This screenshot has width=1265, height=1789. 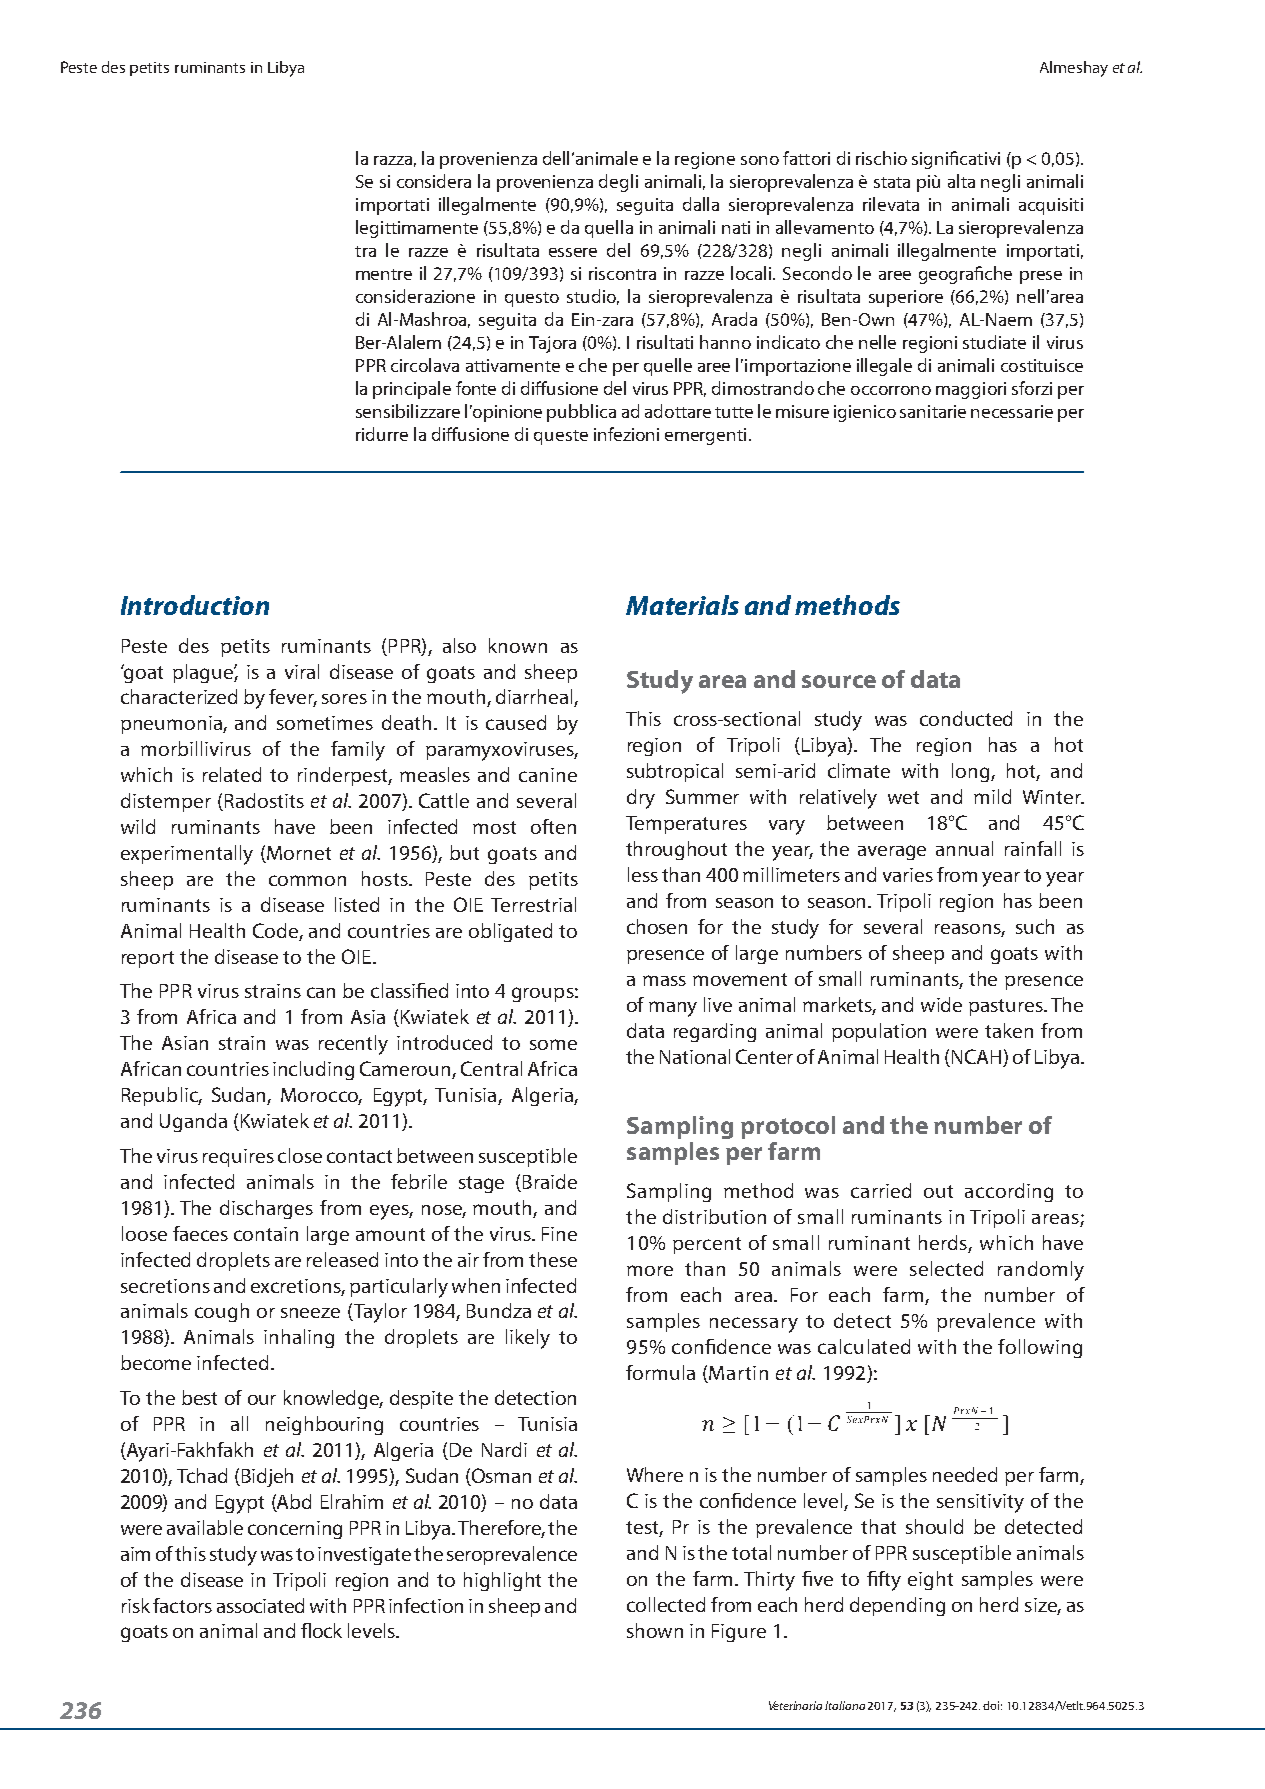 What do you see at coordinates (535, 698) in the screenshot?
I see `diarrheal` at bounding box center [535, 698].
